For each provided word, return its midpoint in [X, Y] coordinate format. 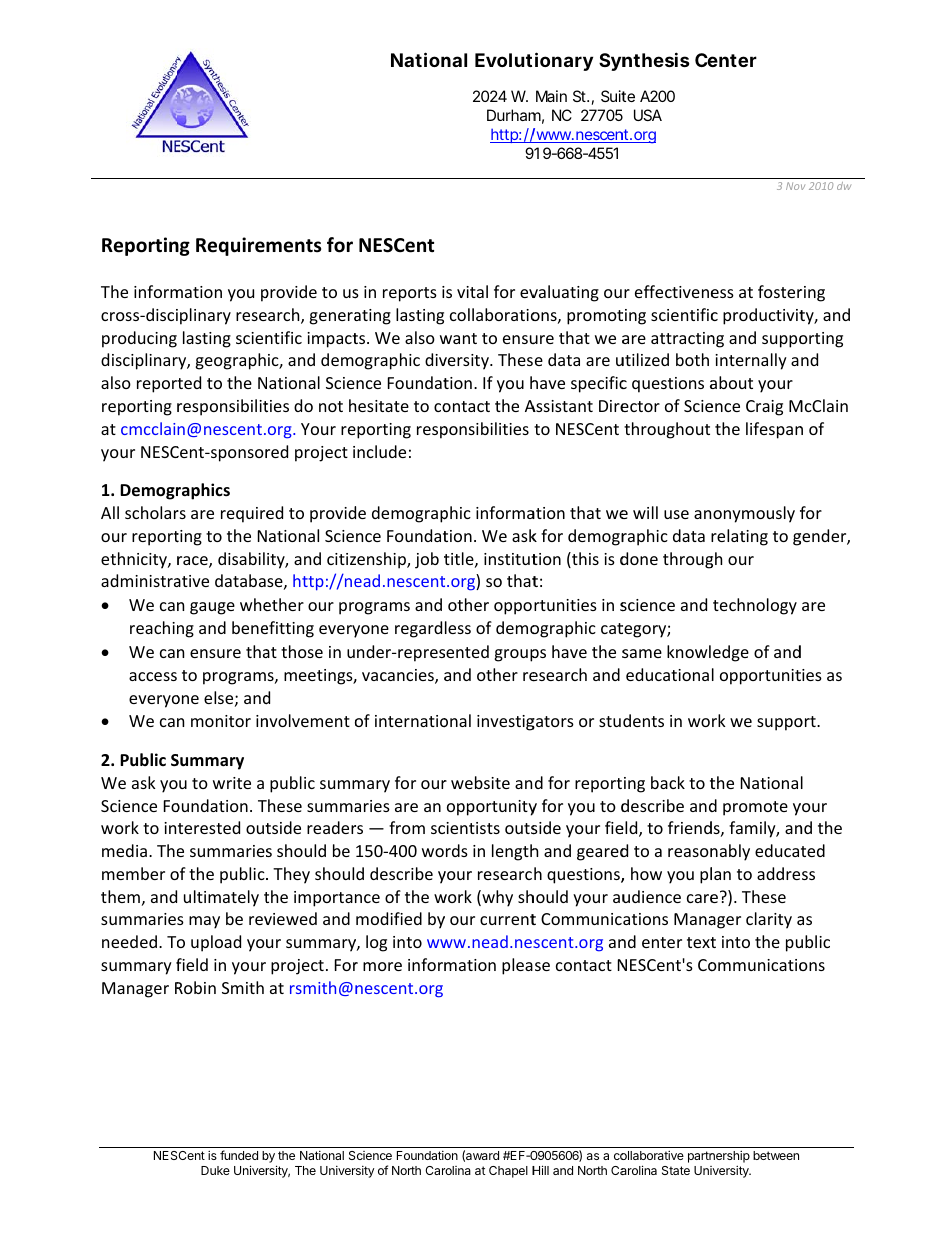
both [692, 359]
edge [731, 653]
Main [551, 96]
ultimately [221, 898]
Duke [215, 1170]
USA [648, 115]
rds [457, 850]
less [458, 627]
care [702, 898]
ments [293, 246]
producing [139, 339]
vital [472, 291]
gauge [212, 608]
